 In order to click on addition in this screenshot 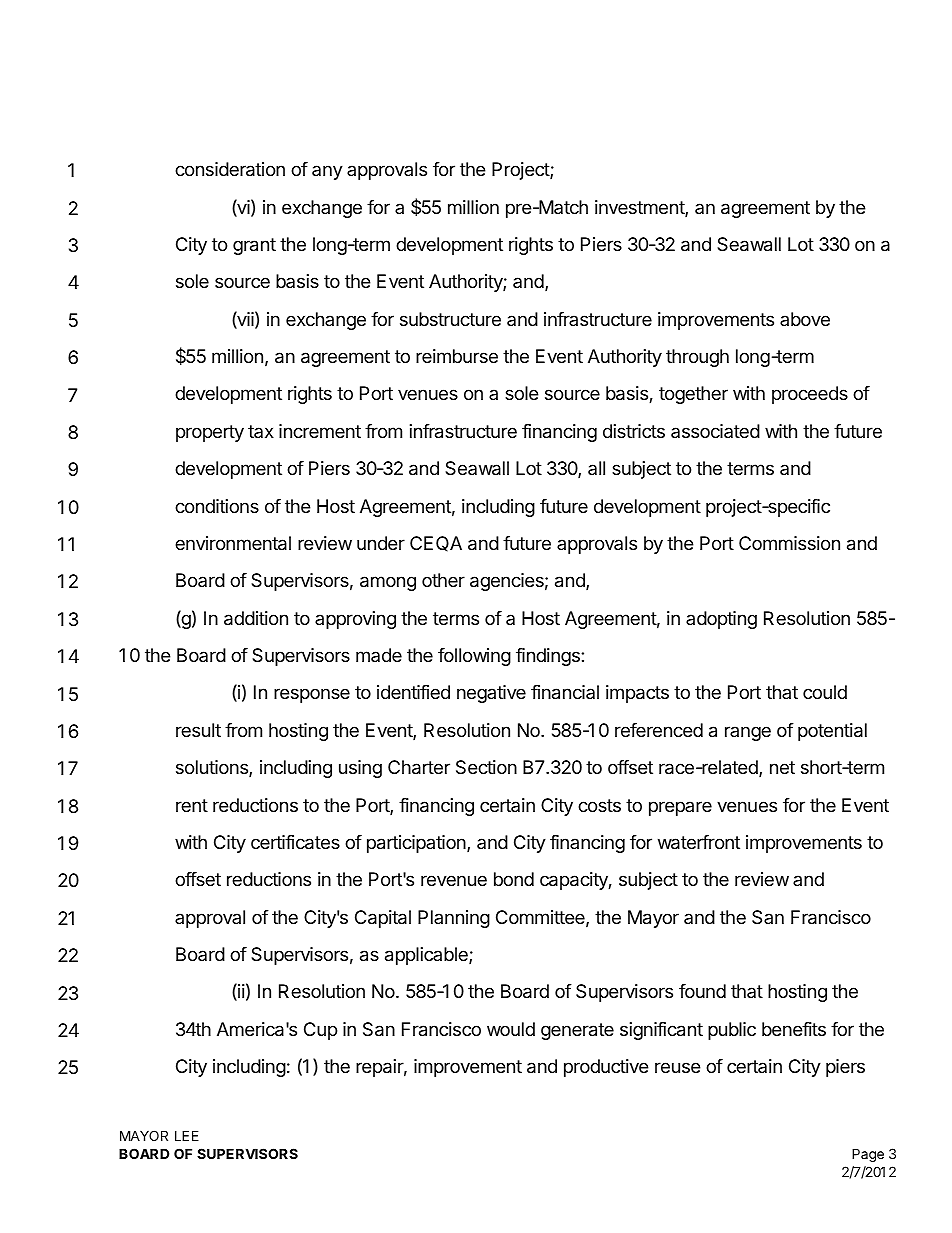, I will do `click(256, 618)`.
